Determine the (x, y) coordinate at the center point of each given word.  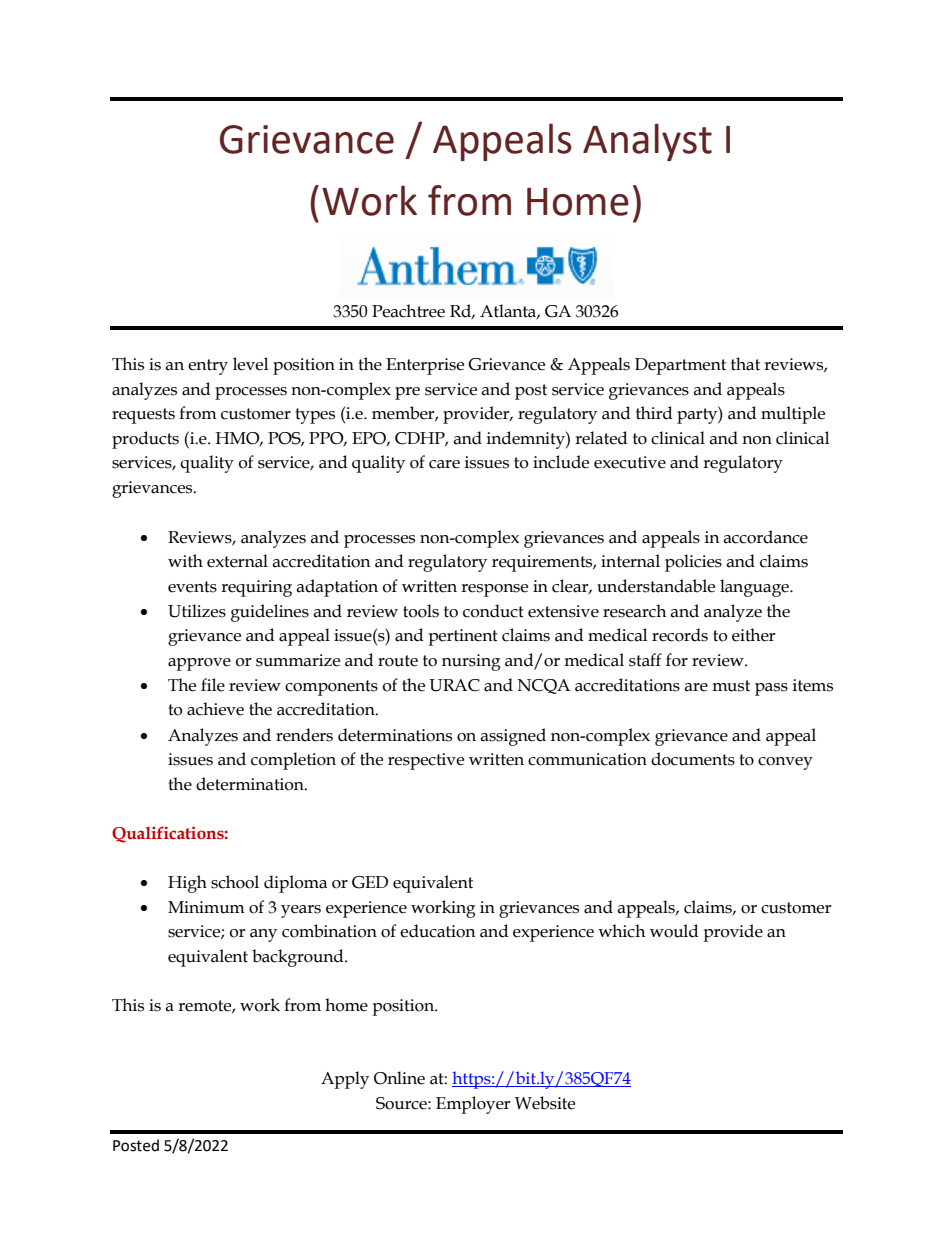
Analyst (647, 142)
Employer (473, 1105)
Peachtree (408, 311)
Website (545, 1103)
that (745, 364)
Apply (345, 1080)
